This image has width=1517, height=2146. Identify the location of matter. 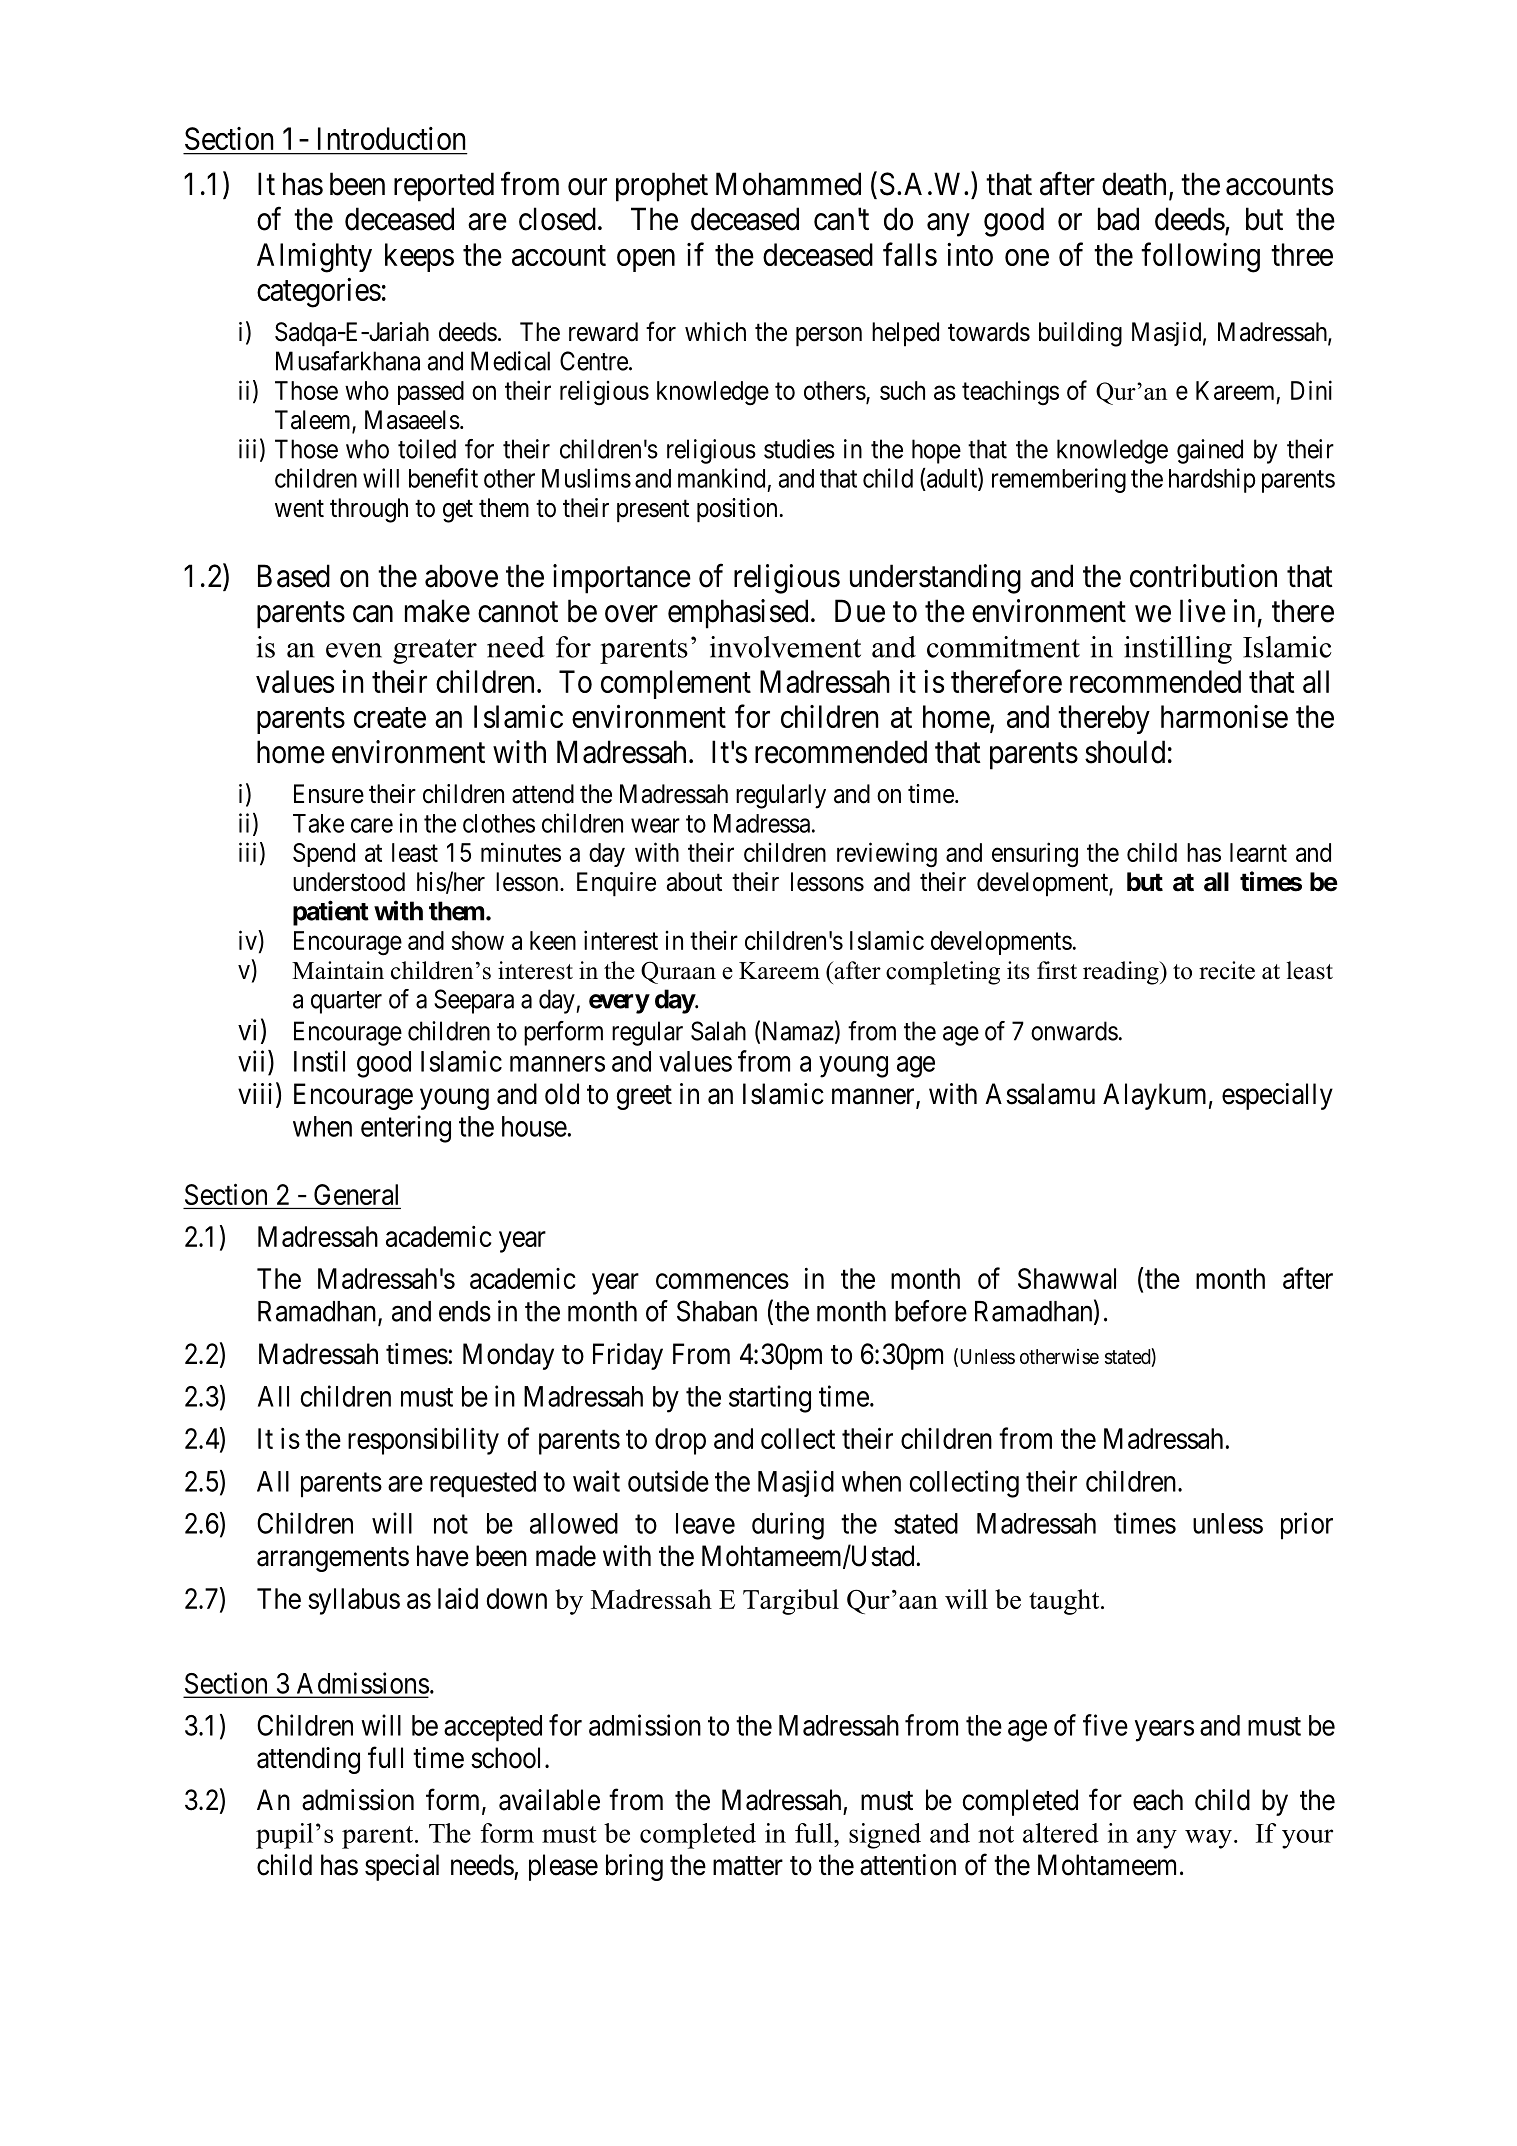
(748, 1866).
